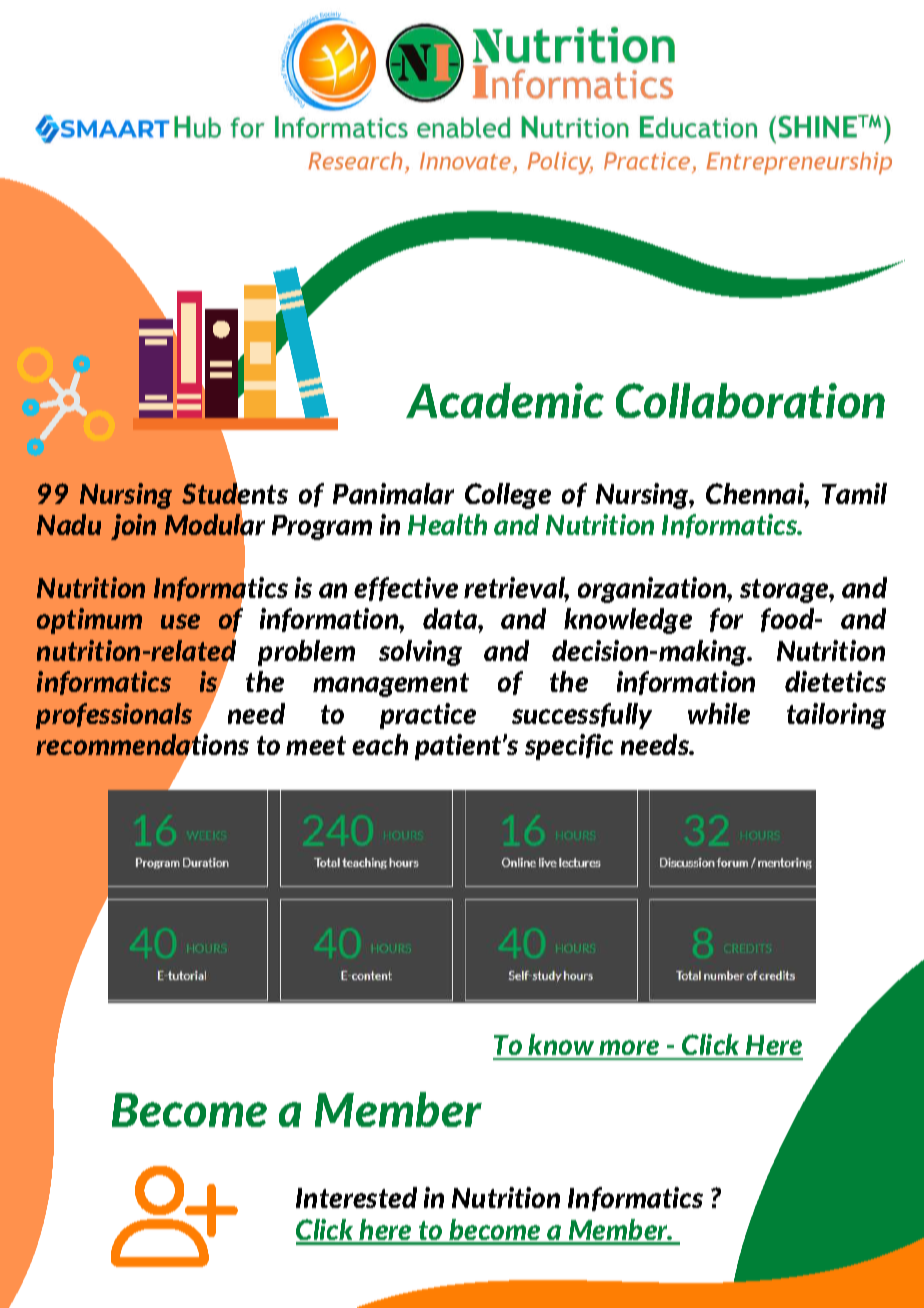 This screenshot has width=924, height=1308. I want to click on tailoring, so click(836, 716).
